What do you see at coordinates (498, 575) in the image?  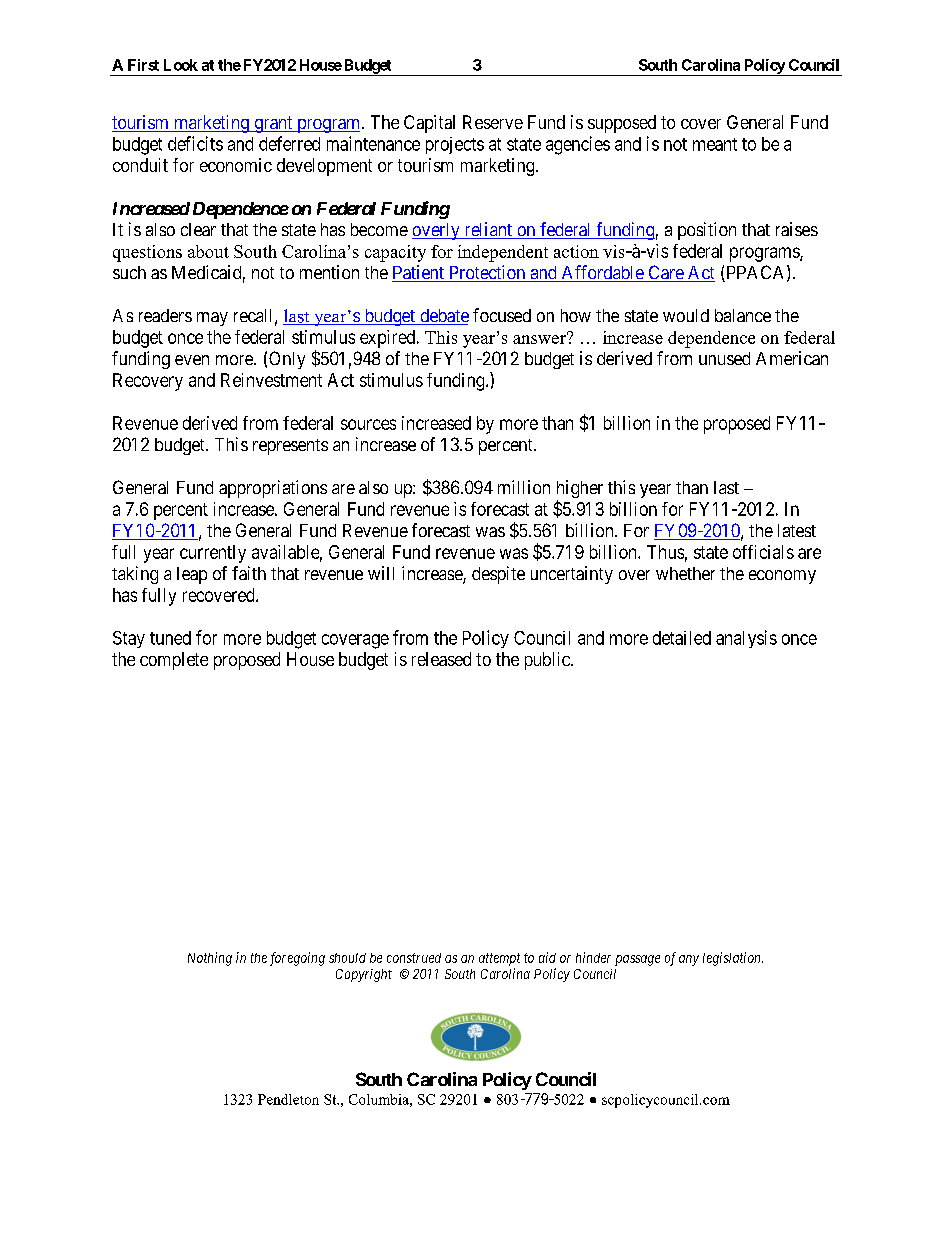 I see `despite` at bounding box center [498, 575].
